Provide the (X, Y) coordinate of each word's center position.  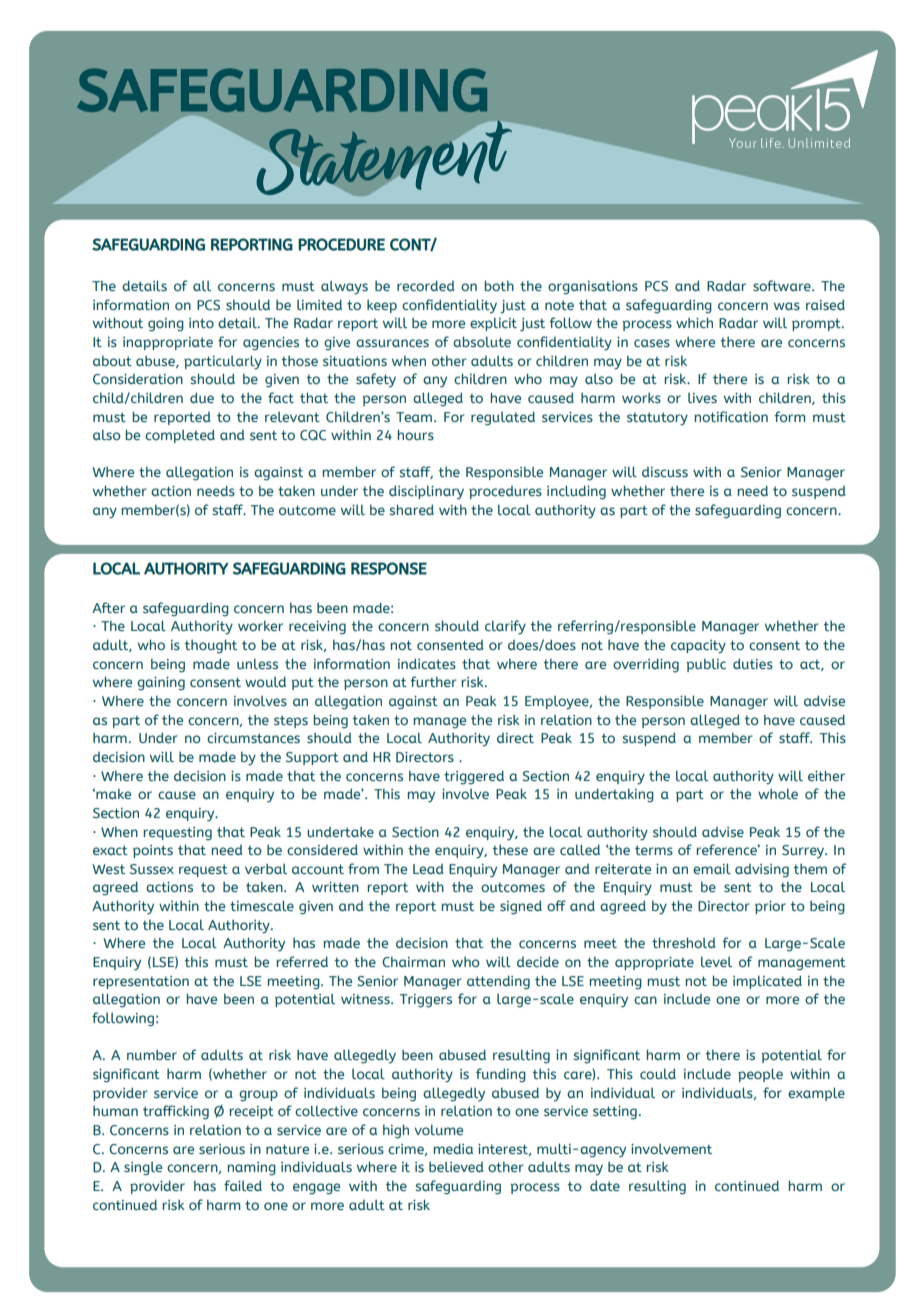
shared (411, 509)
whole (778, 793)
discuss (665, 472)
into (201, 323)
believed (456, 1167)
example (816, 1094)
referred (302, 961)
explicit (493, 324)
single (143, 1169)
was (787, 306)
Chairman (413, 962)
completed (180, 436)
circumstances (253, 738)
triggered (474, 777)
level (716, 961)
